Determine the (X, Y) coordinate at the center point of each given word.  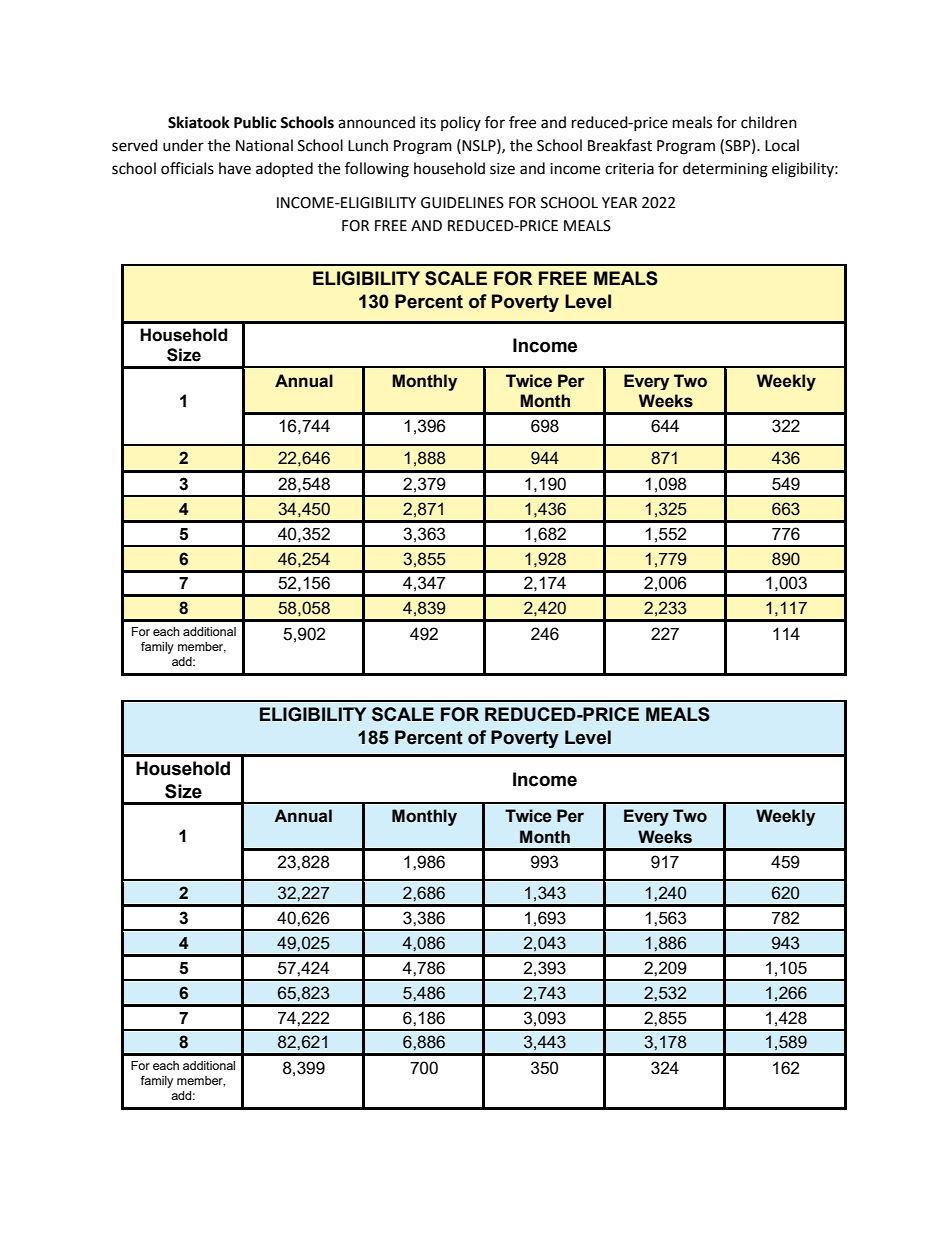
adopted (284, 169)
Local (782, 145)
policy (461, 123)
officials (187, 168)
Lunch (368, 145)
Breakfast (620, 145)
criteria (629, 169)
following (377, 170)
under (183, 145)
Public (255, 122)
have (235, 168)
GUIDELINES (462, 203)
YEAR (619, 202)
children (769, 122)
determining (725, 170)
